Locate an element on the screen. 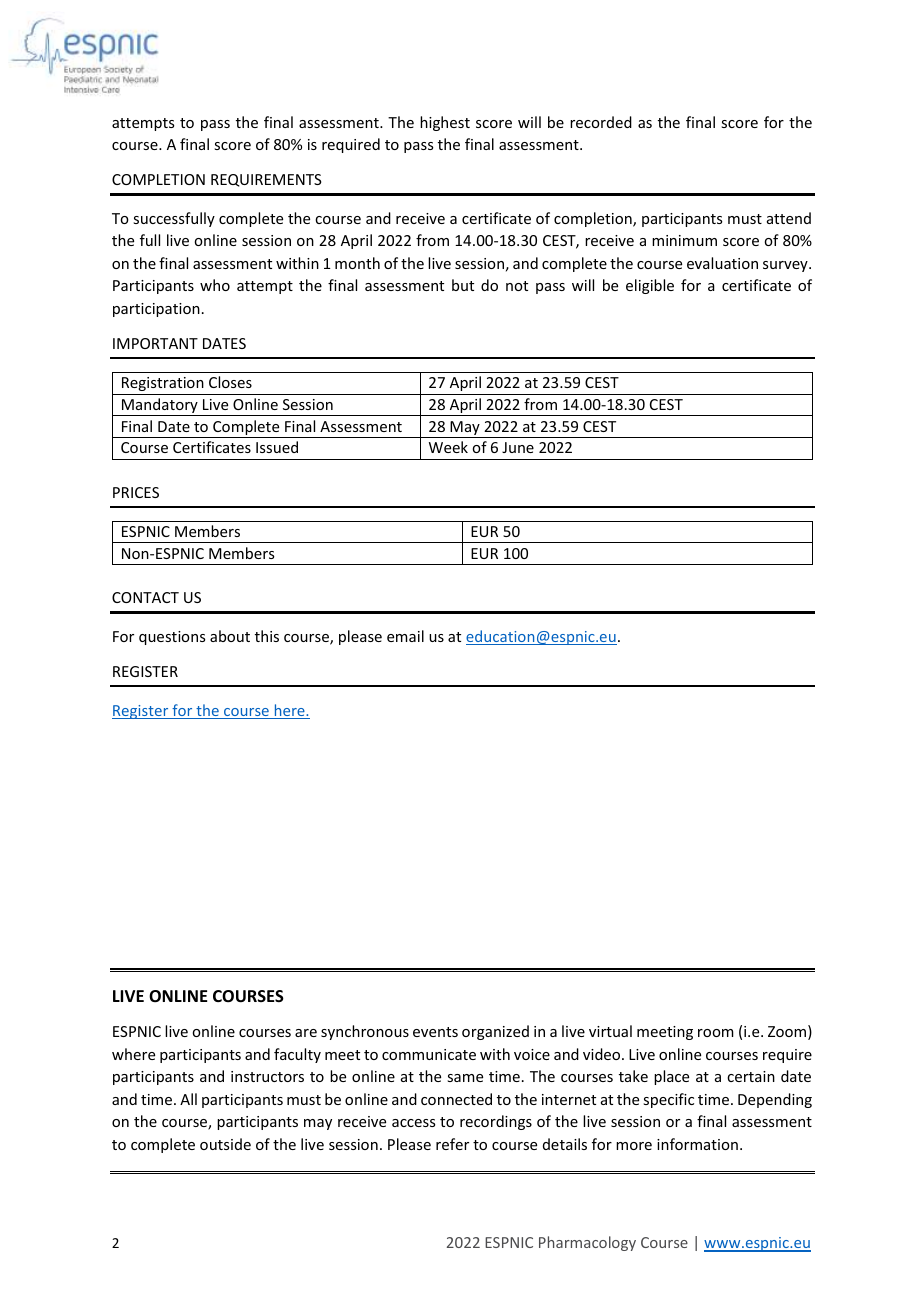  about is located at coordinates (230, 636).
